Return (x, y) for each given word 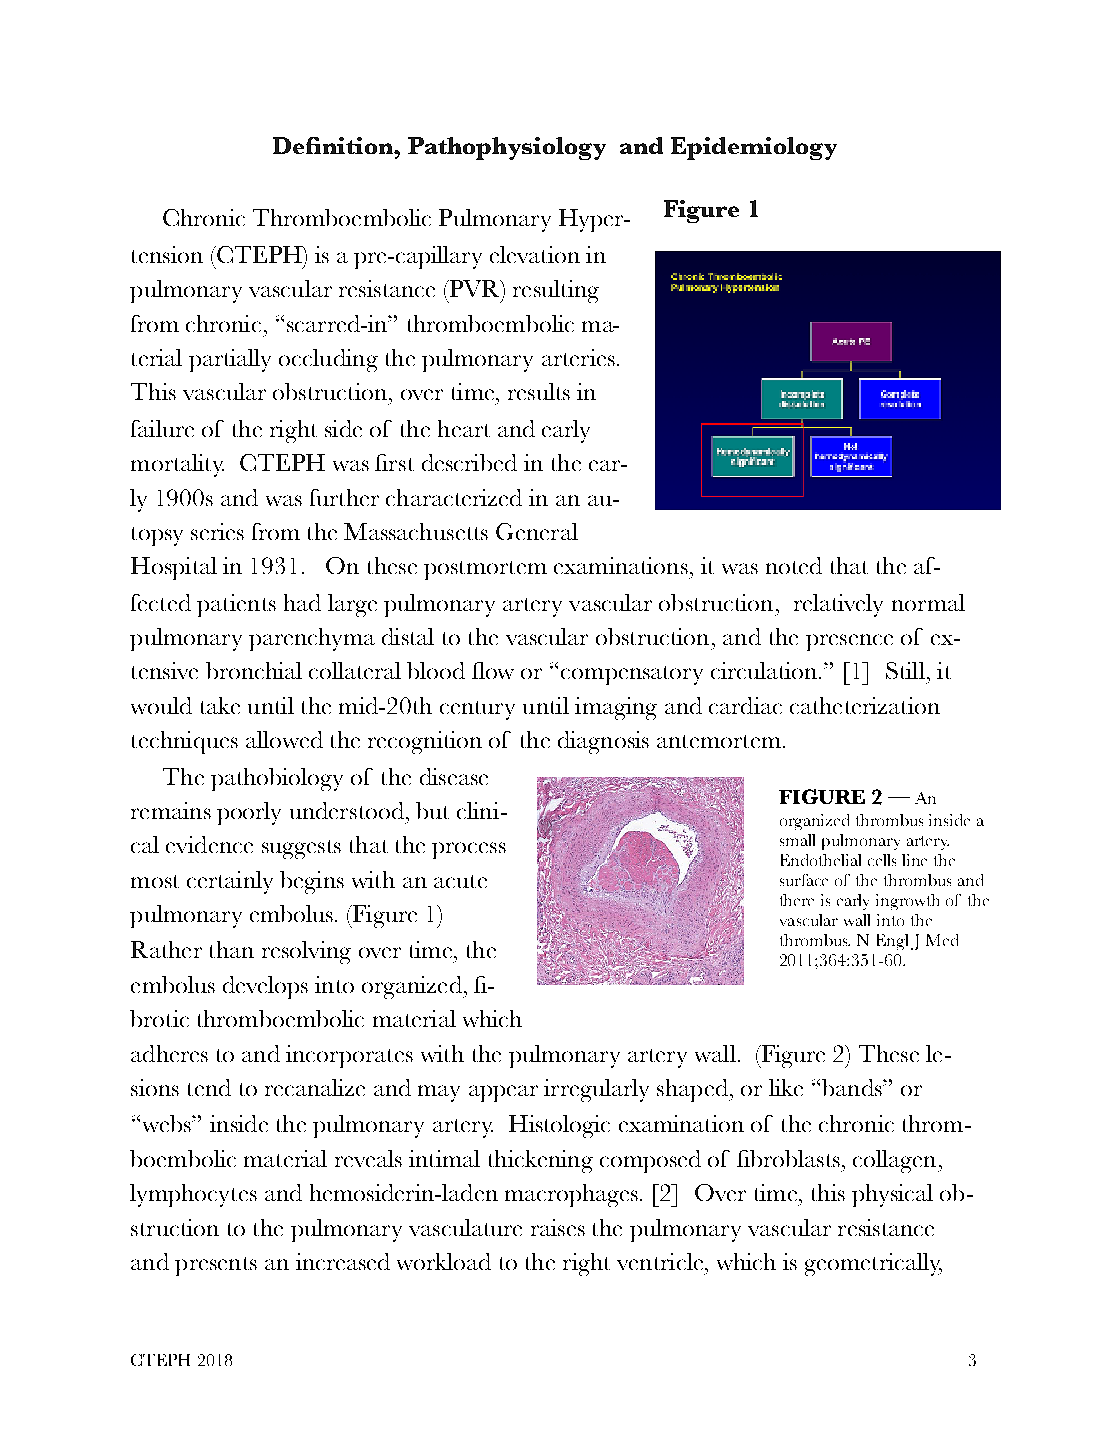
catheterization (865, 705)
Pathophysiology (507, 148)
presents (216, 1266)
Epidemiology (754, 148)
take (220, 705)
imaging (616, 708)
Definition (334, 145)
